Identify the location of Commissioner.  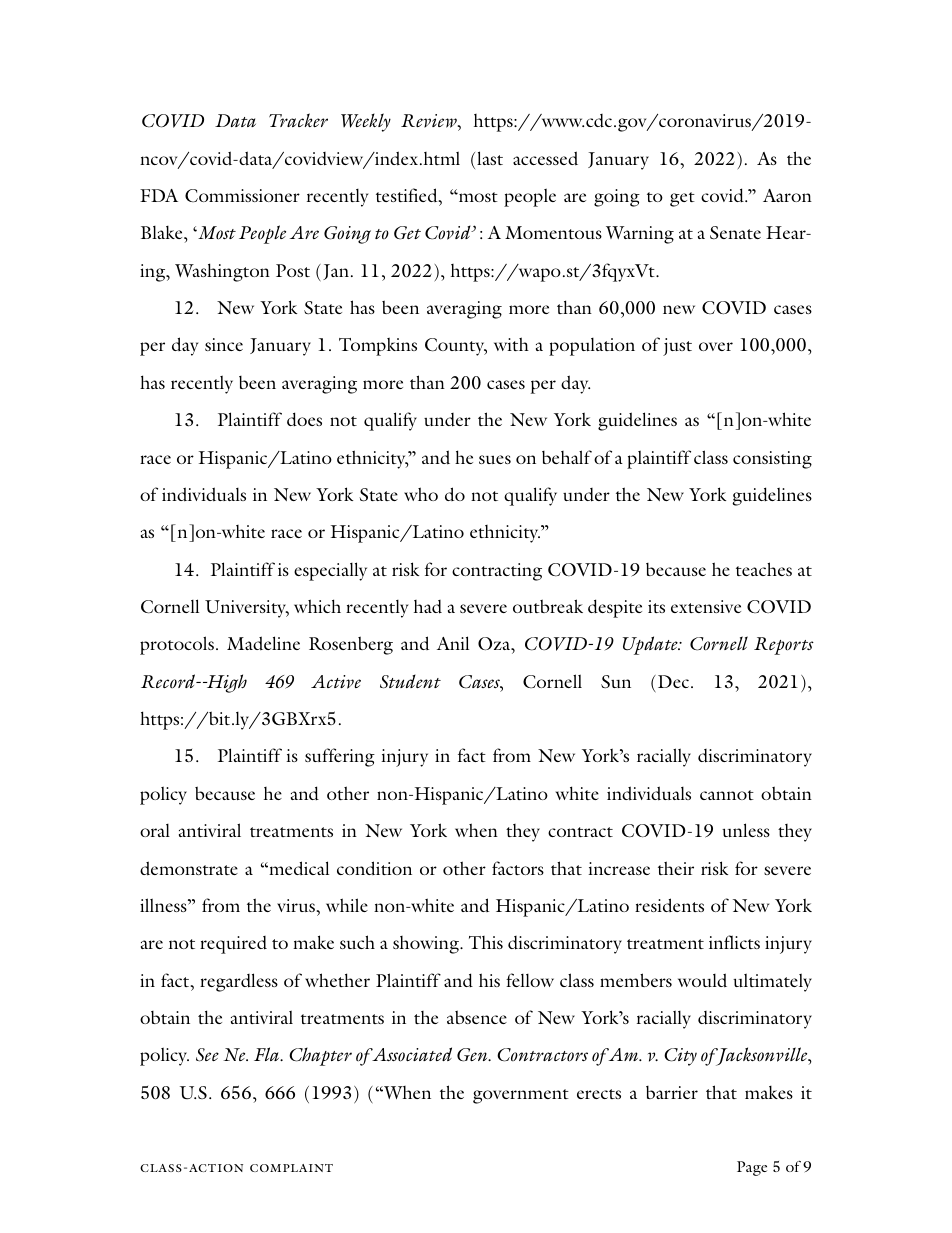
(242, 195).
